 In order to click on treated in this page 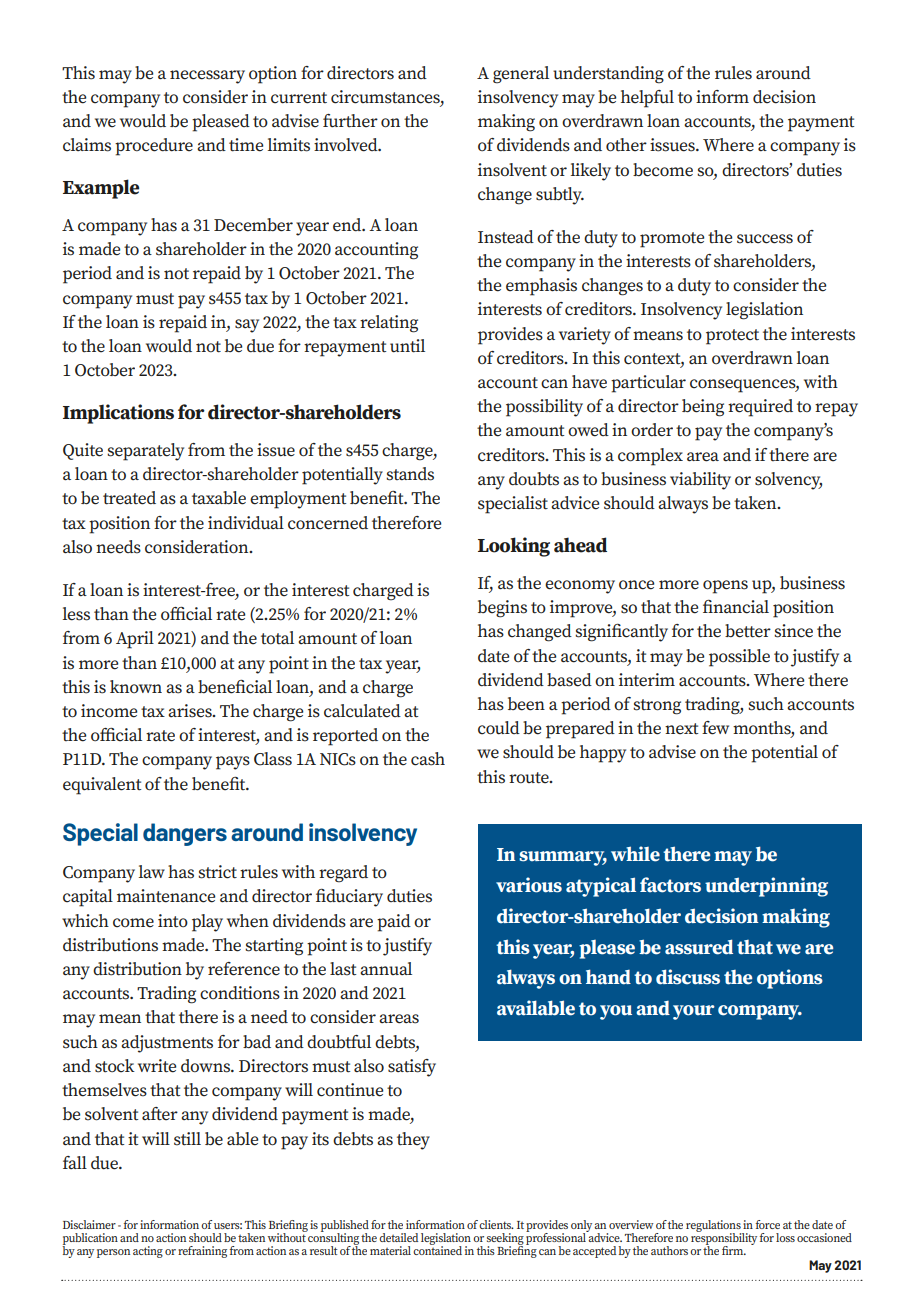, I will do `click(129, 498)`.
